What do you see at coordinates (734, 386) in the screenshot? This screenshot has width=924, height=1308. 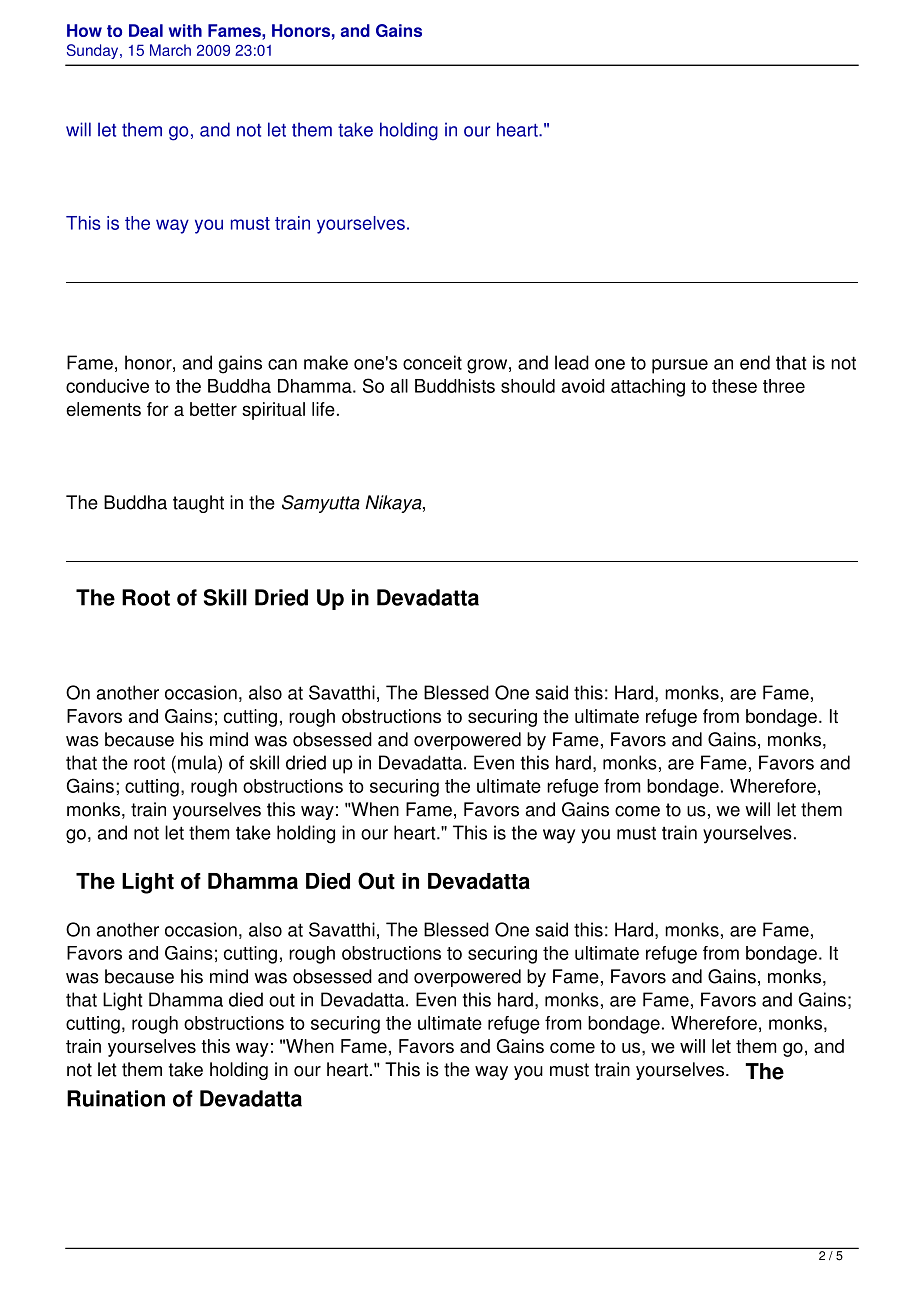 I see `these` at bounding box center [734, 386].
